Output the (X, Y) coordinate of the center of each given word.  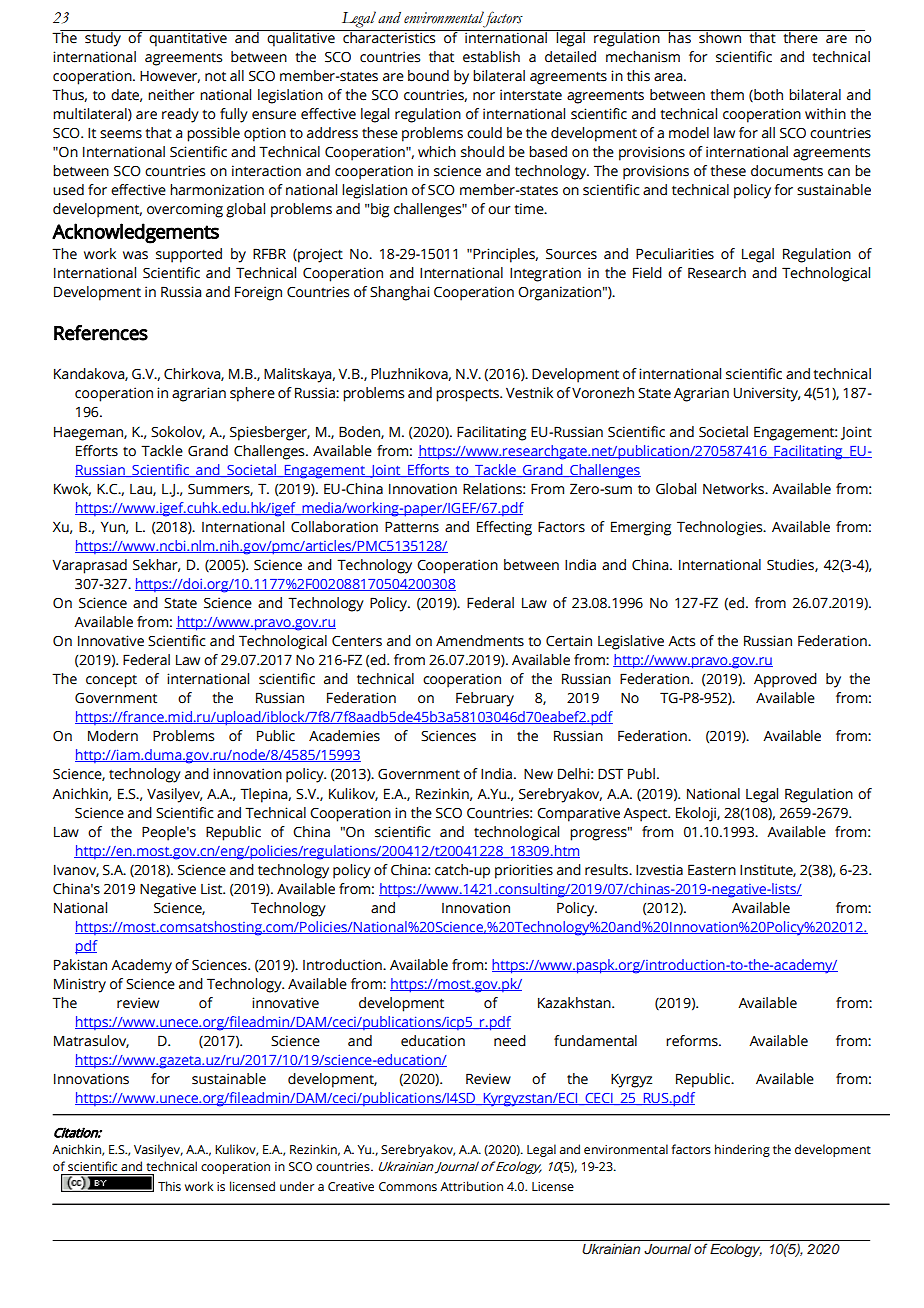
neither (171, 95)
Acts (681, 641)
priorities (524, 871)
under (297, 1186)
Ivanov (76, 871)
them (727, 95)
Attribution (471, 1186)
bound (428, 76)
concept (111, 681)
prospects (468, 395)
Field (647, 273)
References (101, 333)
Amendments (480, 641)
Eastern (712, 870)
